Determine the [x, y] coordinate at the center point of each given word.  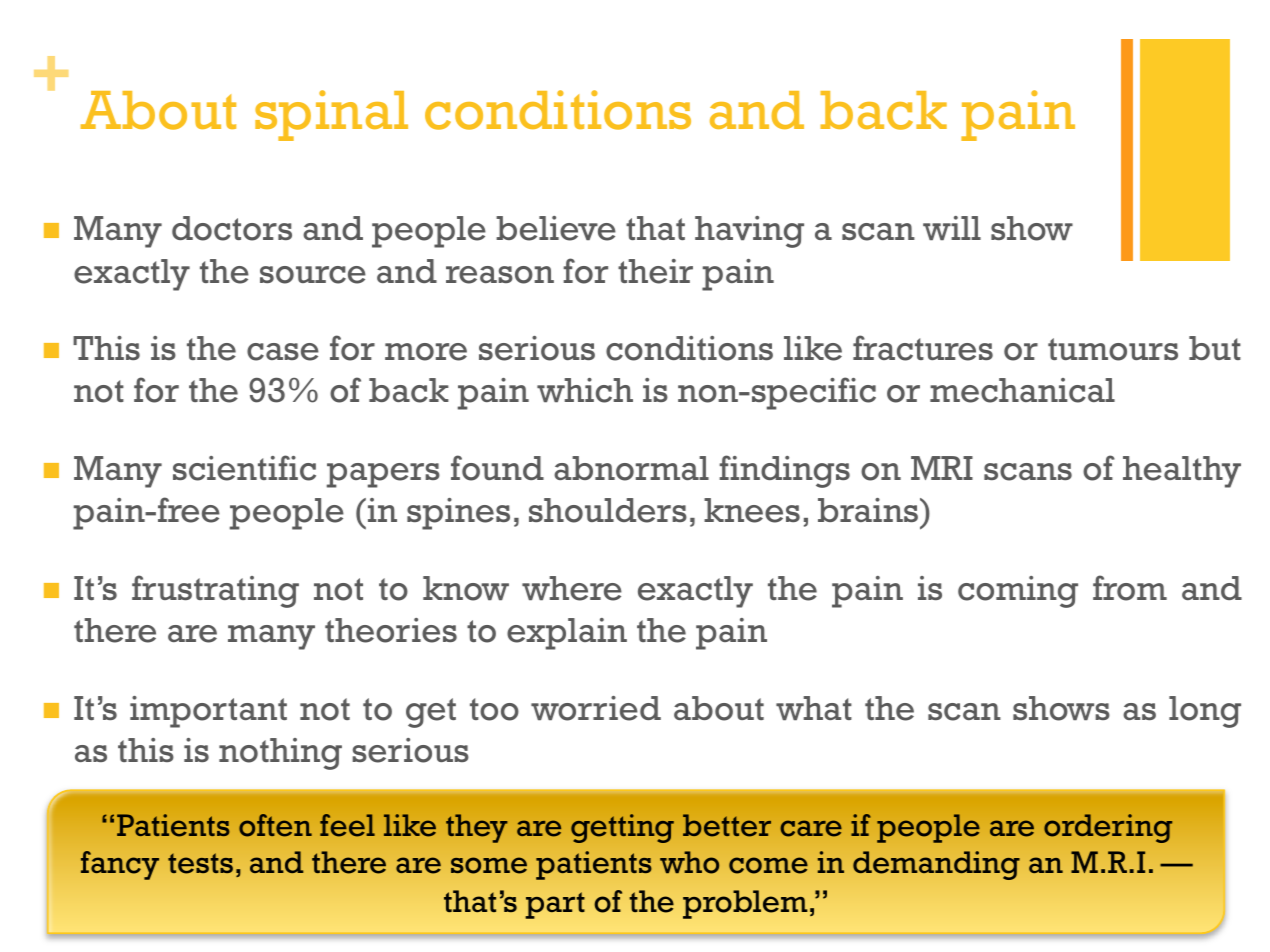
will [952, 228]
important [208, 712]
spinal [331, 115]
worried [596, 708]
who [689, 862]
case [283, 352]
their [655, 271]
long [1205, 712]
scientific [244, 468]
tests [200, 863]
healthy [1182, 472]
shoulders [608, 510]
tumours [1113, 349]
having [749, 232]
